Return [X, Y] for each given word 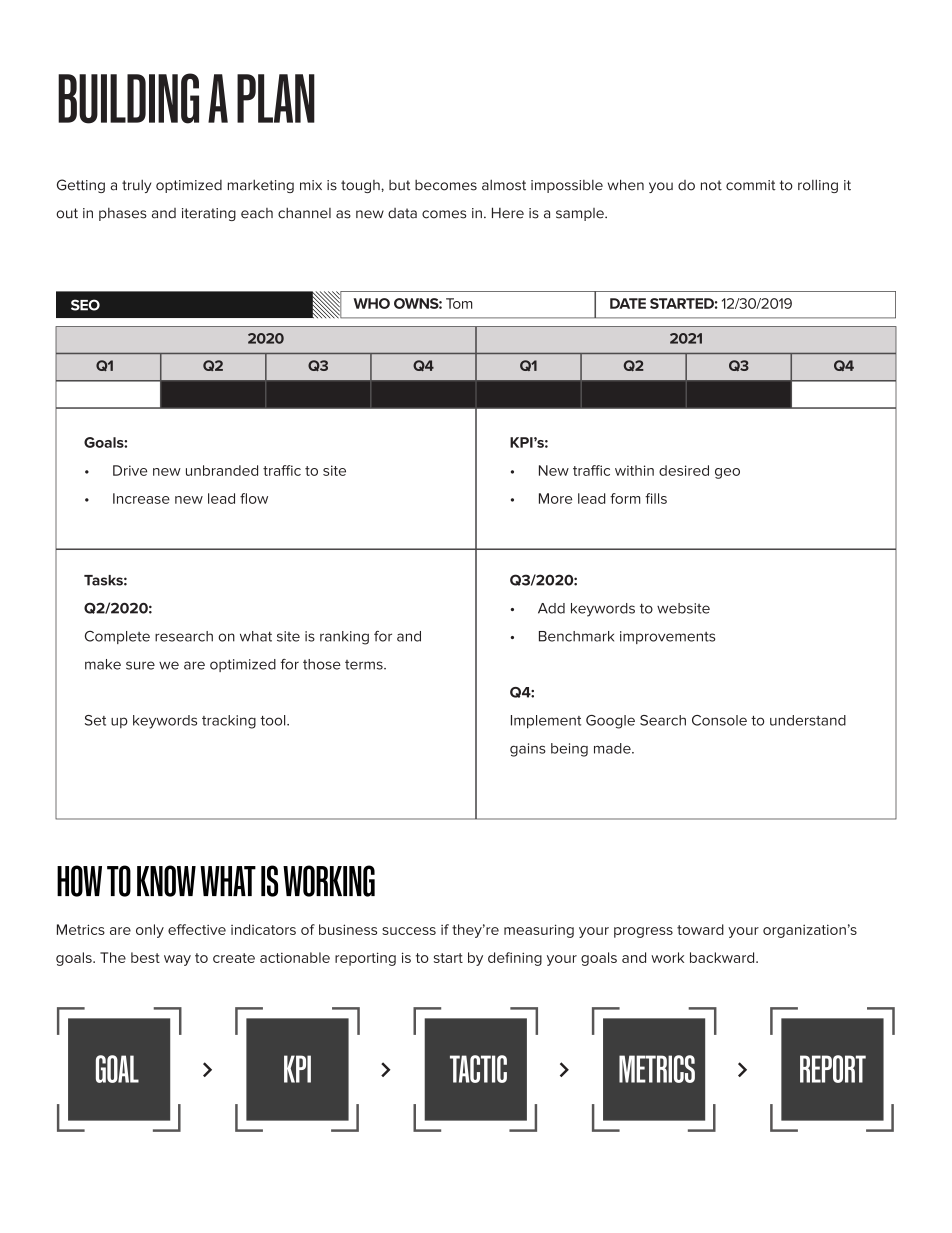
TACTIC [478, 1069]
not [711, 185]
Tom [459, 303]
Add [551, 608]
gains [528, 750]
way [177, 960]
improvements [667, 637]
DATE [628, 303]
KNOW [166, 881]
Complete [117, 637]
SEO [85, 305]
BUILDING [128, 98]
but [399, 185]
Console [719, 720]
